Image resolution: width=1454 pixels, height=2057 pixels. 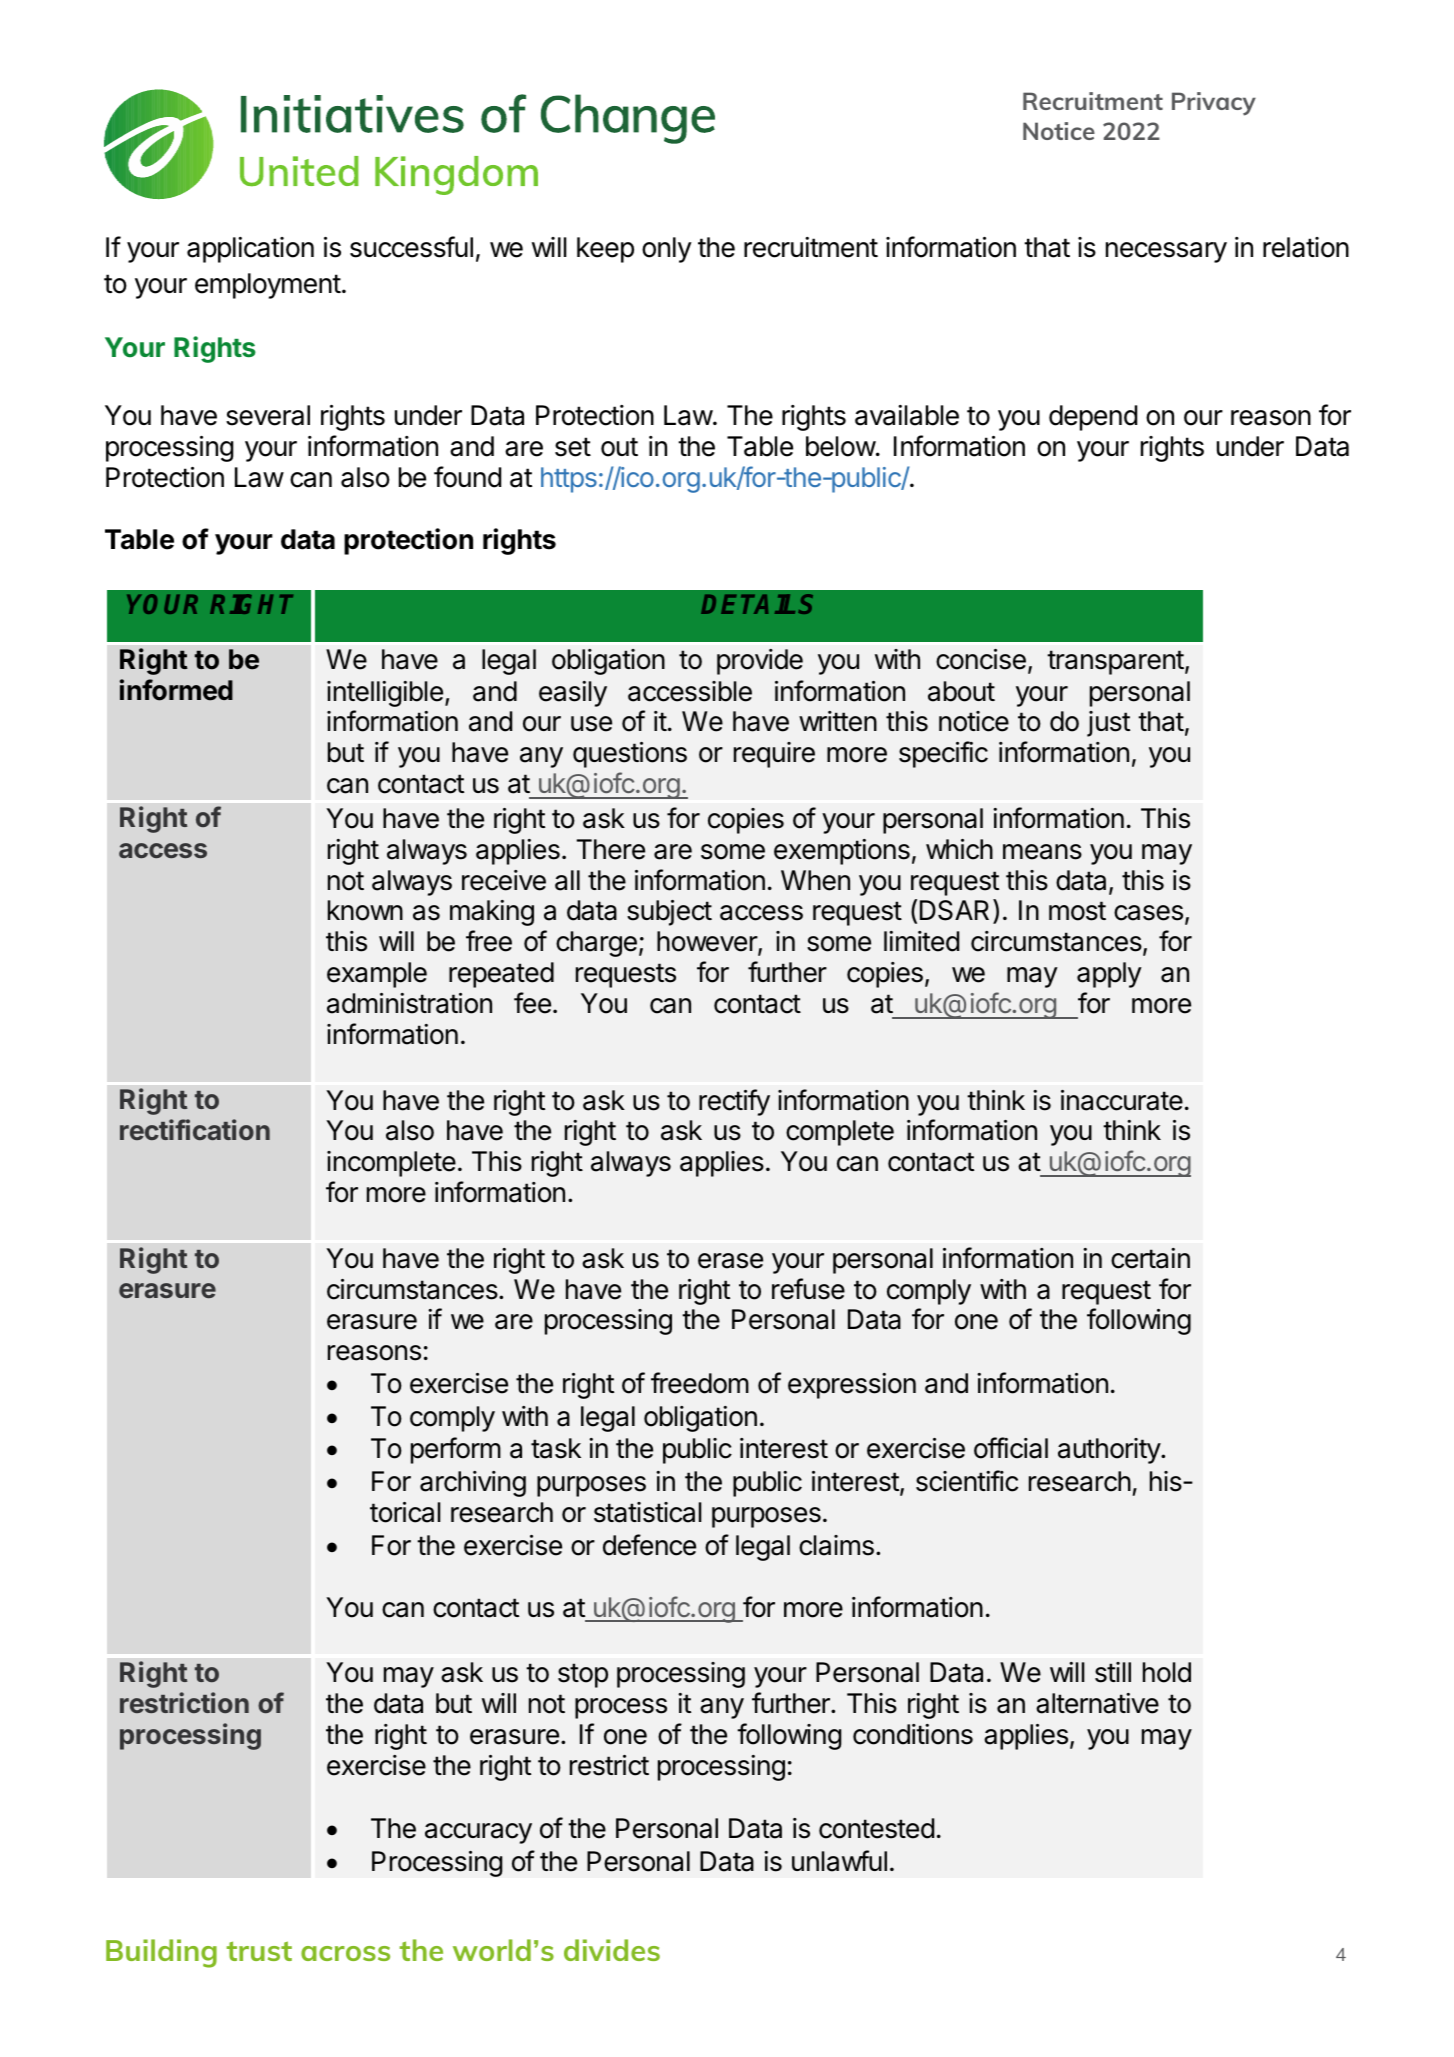 What do you see at coordinates (259, 1951) in the screenshot?
I see `trust` at bounding box center [259, 1951].
